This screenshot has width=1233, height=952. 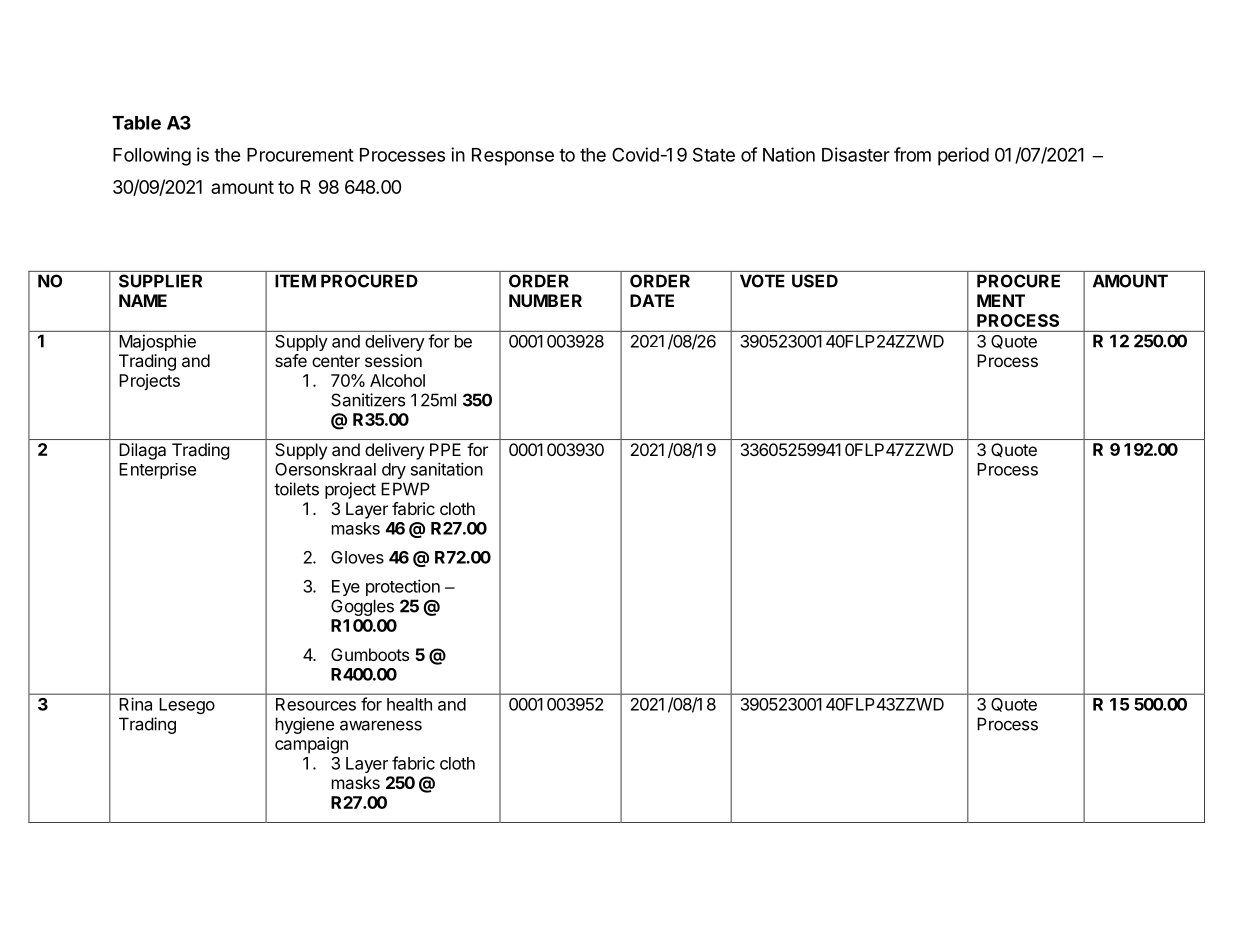 What do you see at coordinates (346, 588) in the screenshot?
I see `Eye` at bounding box center [346, 588].
